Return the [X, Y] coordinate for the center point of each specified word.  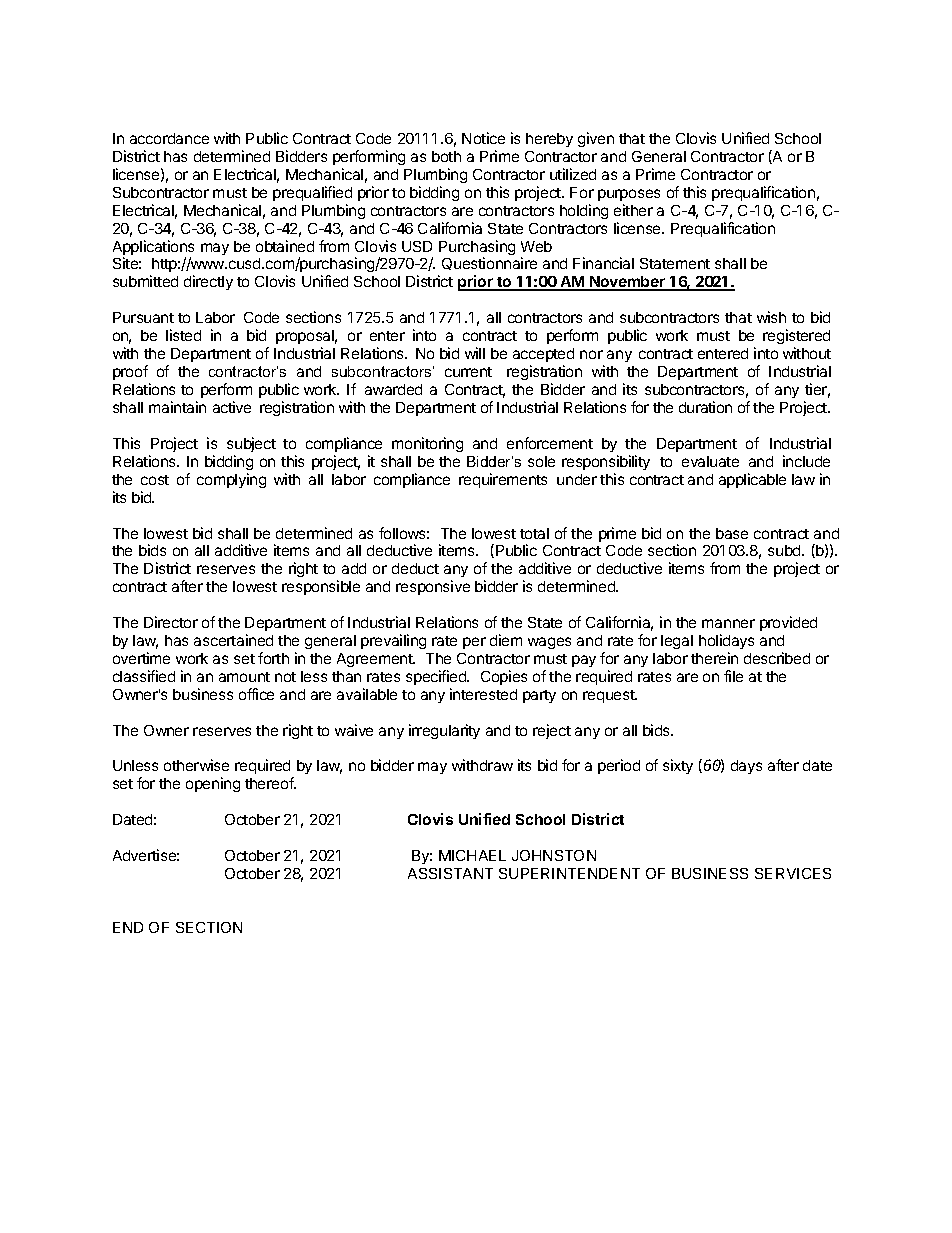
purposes [629, 195]
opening [213, 784]
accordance [169, 138]
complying [231, 480]
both [446, 156]
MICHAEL [472, 855]
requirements [503, 480]
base [732, 533]
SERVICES [793, 873]
